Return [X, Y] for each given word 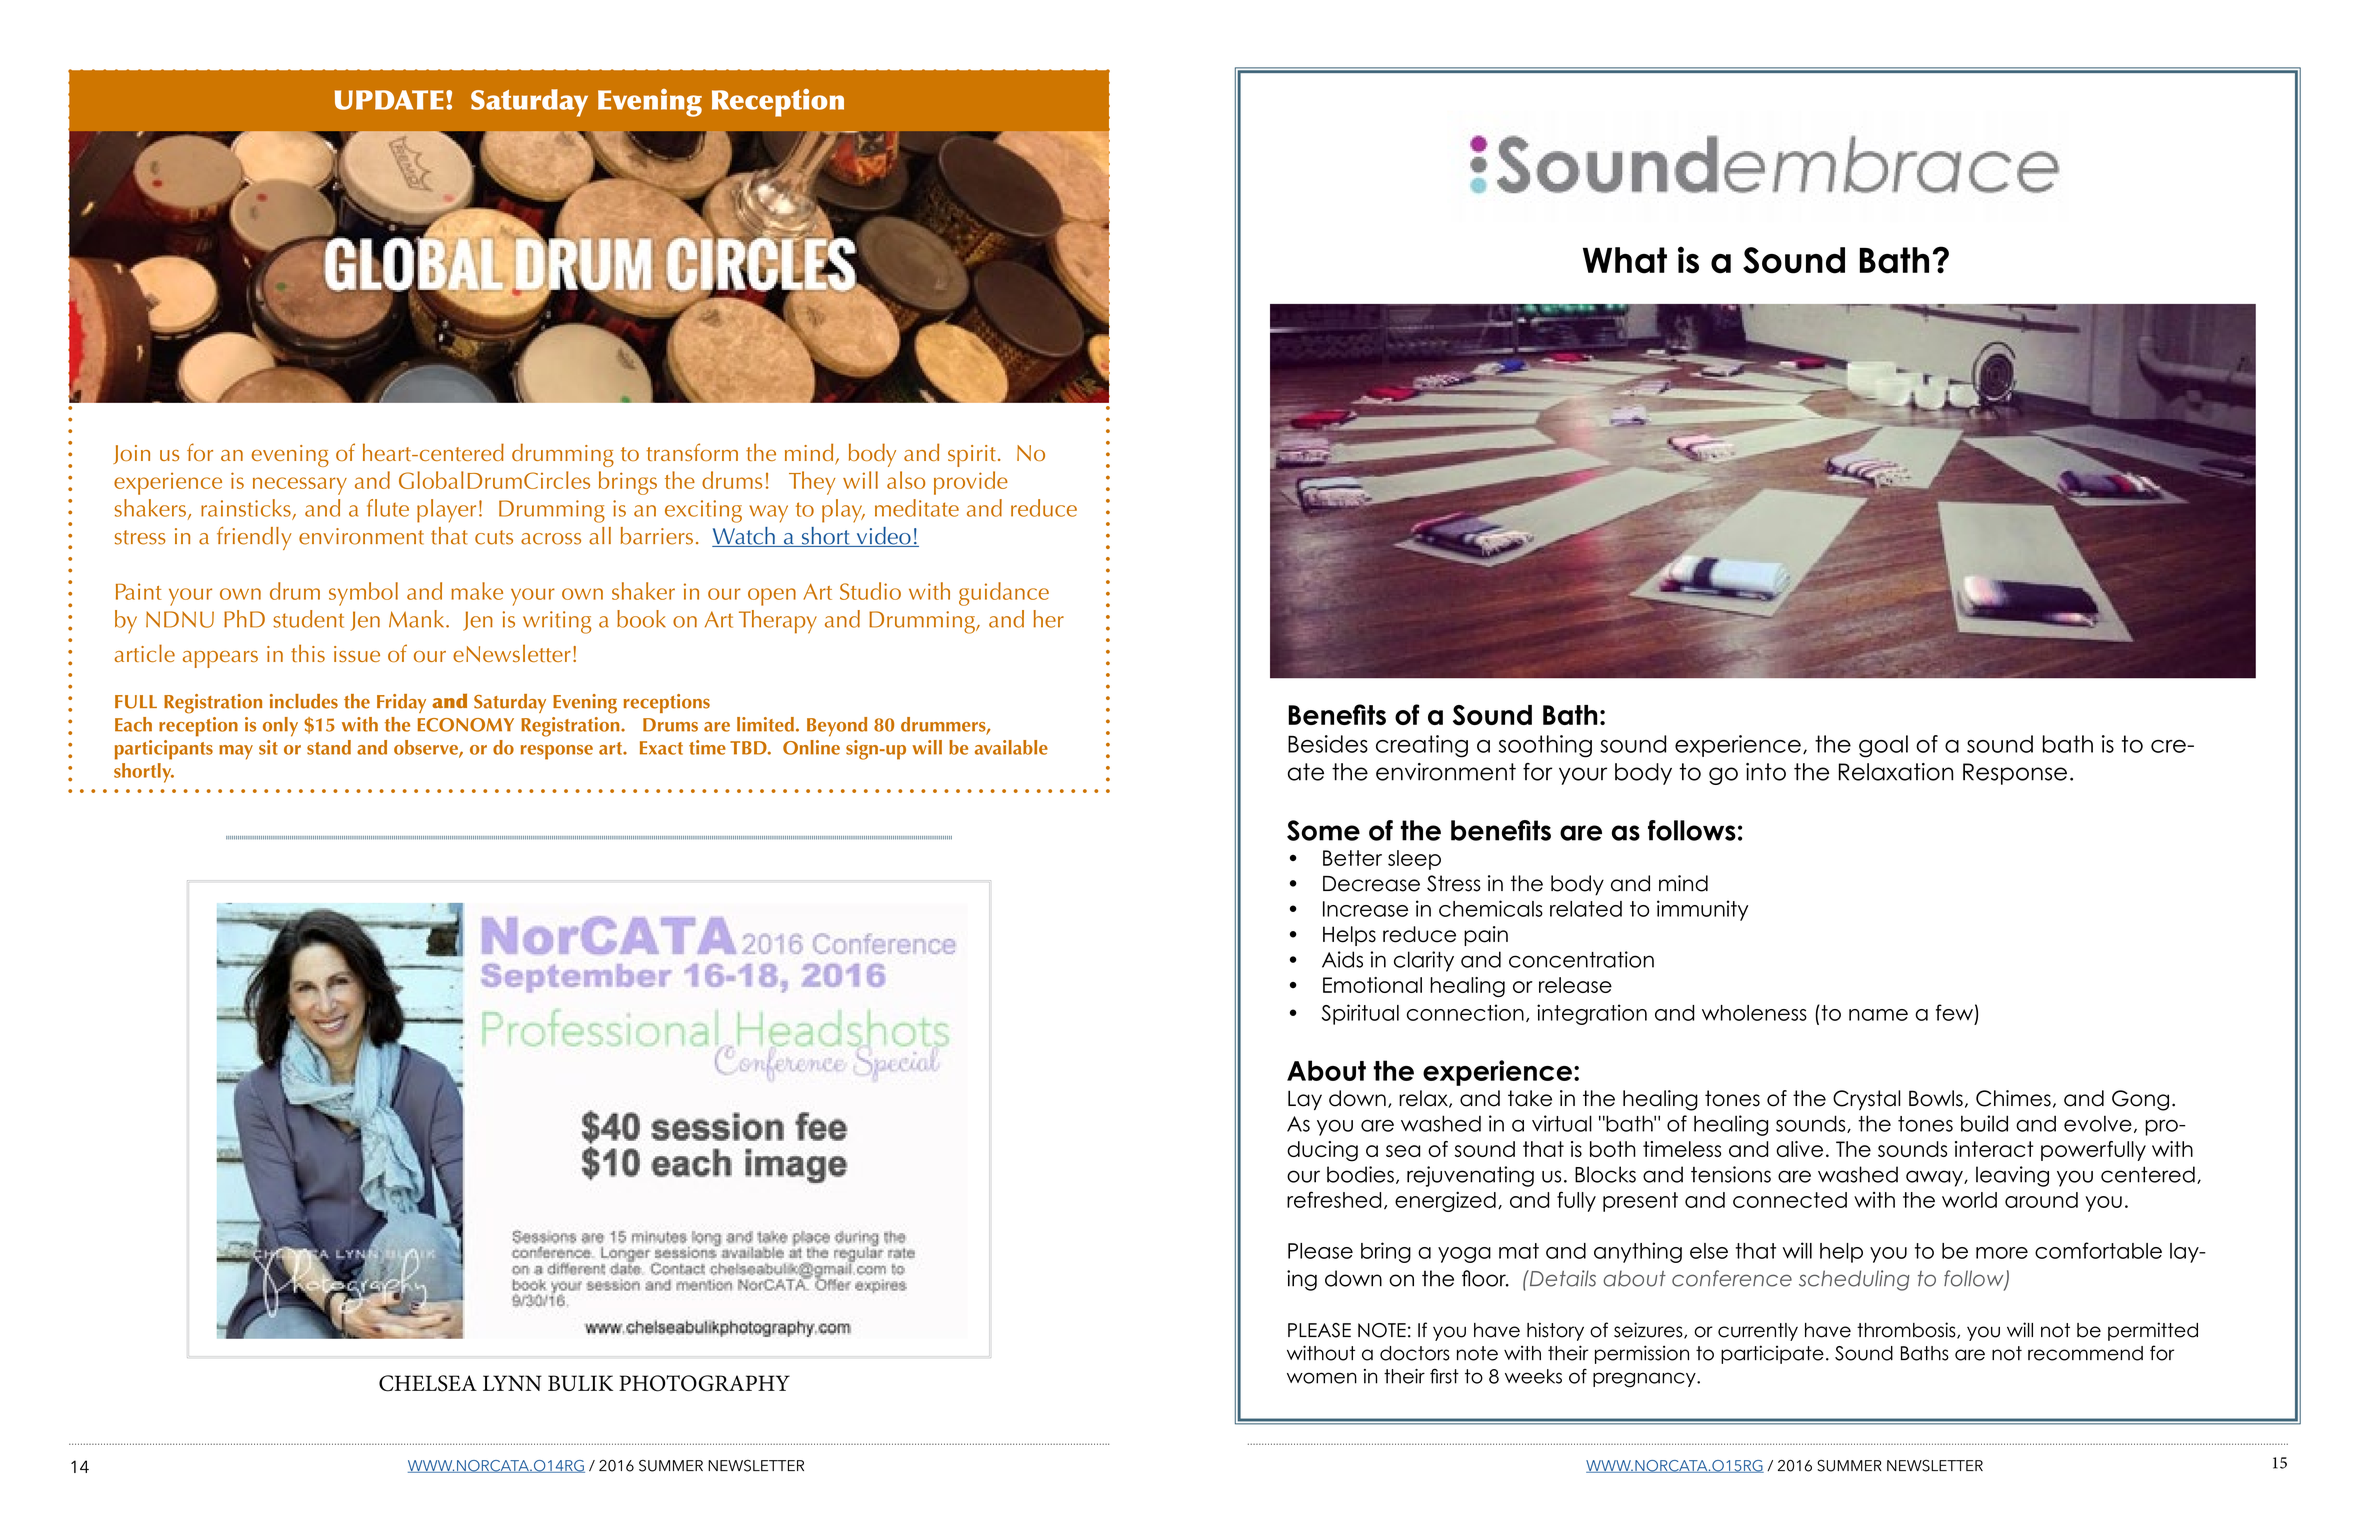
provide [971, 483]
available [1011, 747]
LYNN [512, 1383]
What [1625, 260]
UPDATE [389, 100]
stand [329, 747]
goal [1883, 746]
